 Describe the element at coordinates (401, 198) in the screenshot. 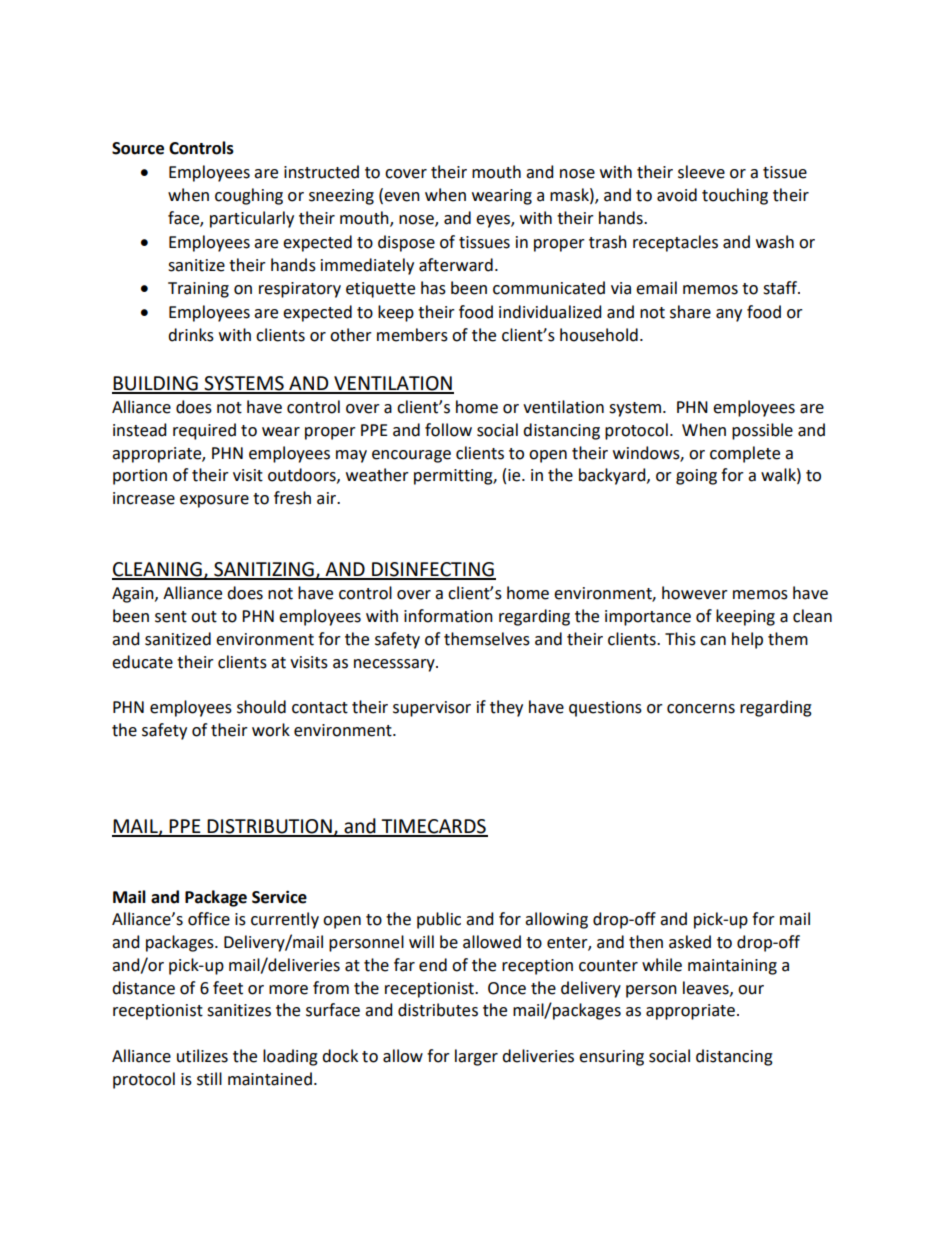

I see `even` at that location.
